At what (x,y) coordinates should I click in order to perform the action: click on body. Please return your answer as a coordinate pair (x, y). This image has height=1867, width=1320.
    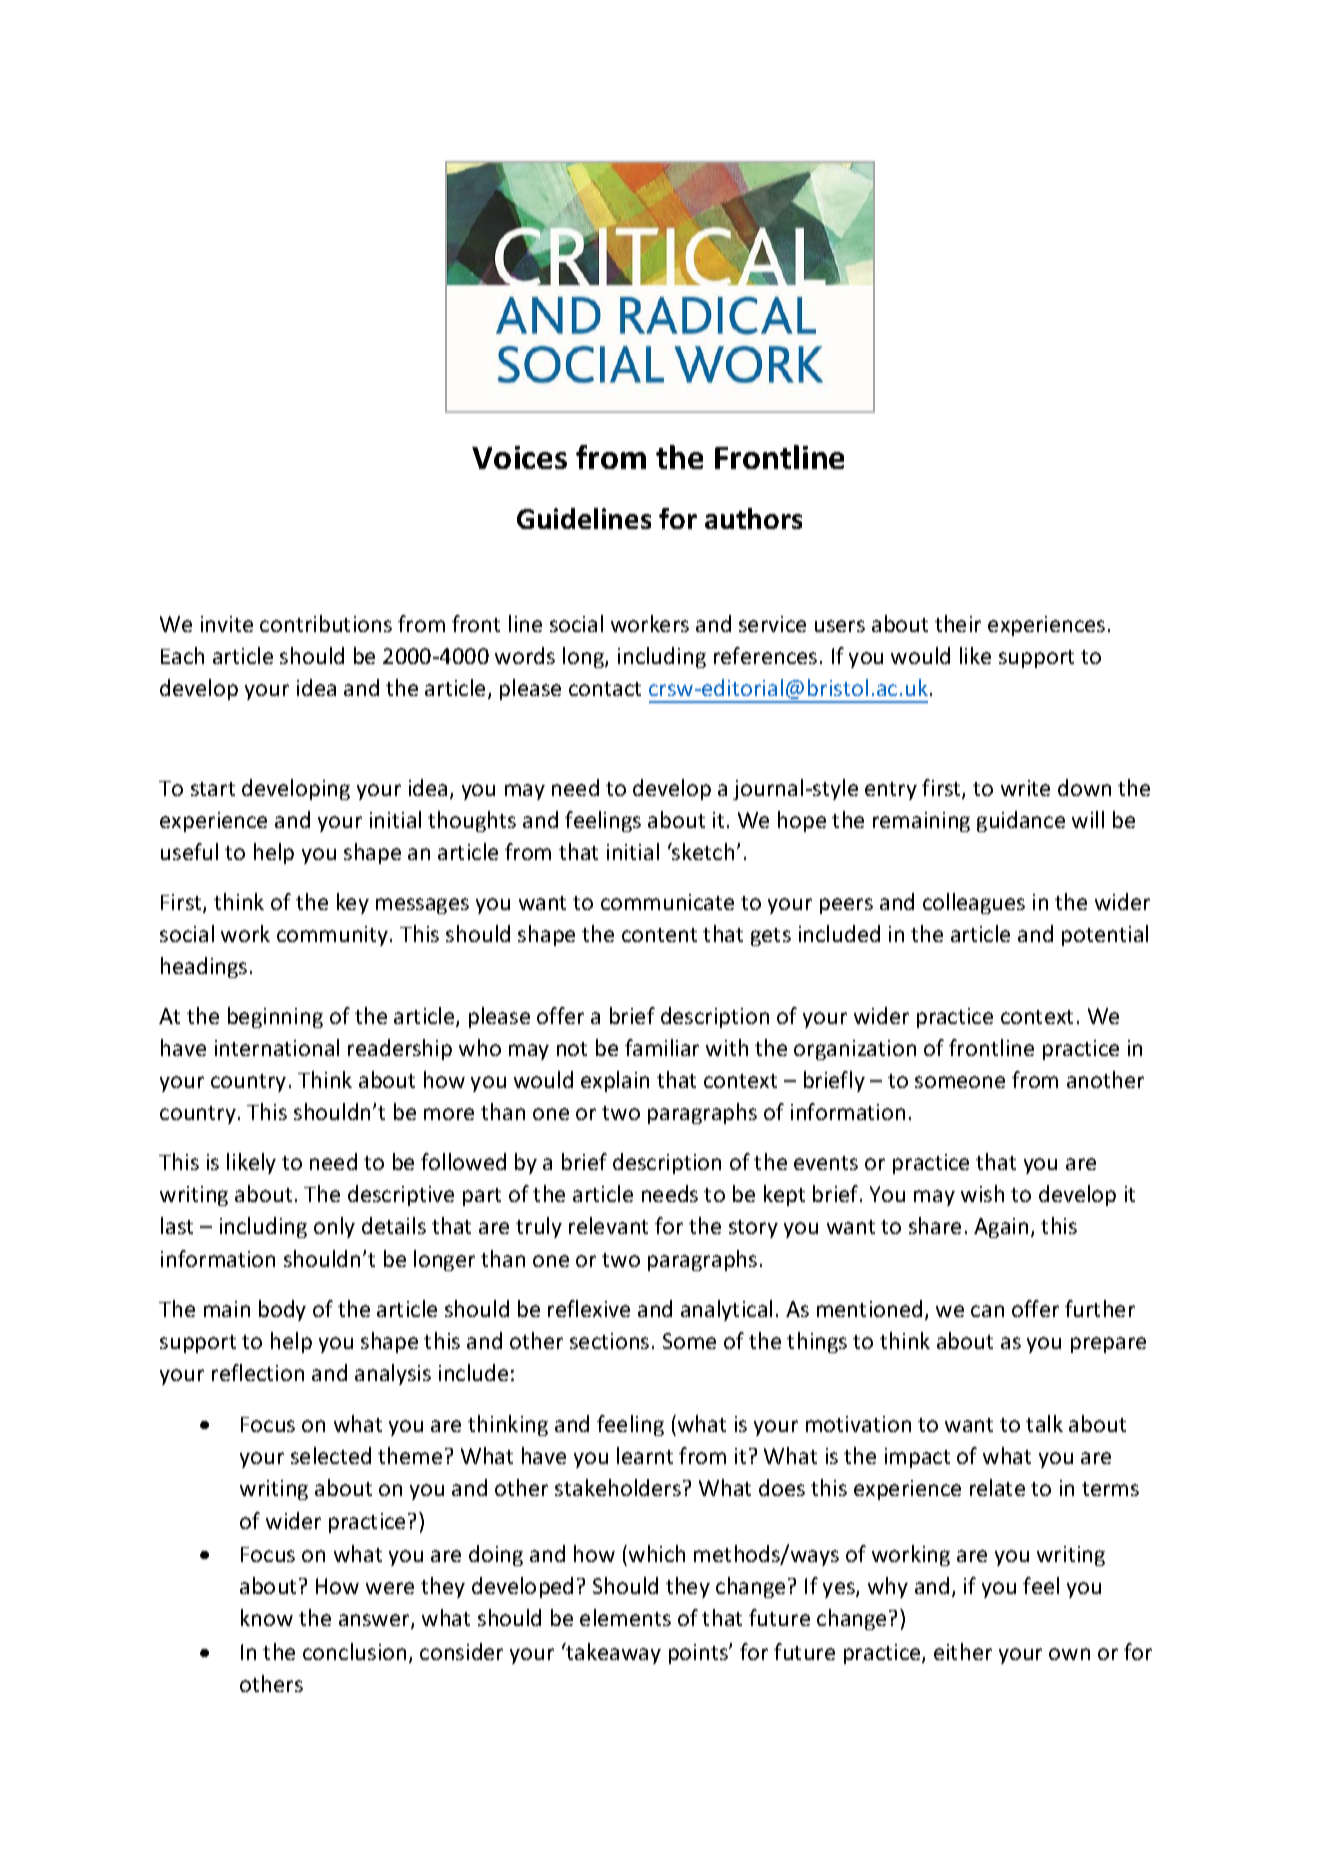
    Looking at the image, I should click on (282, 1310).
